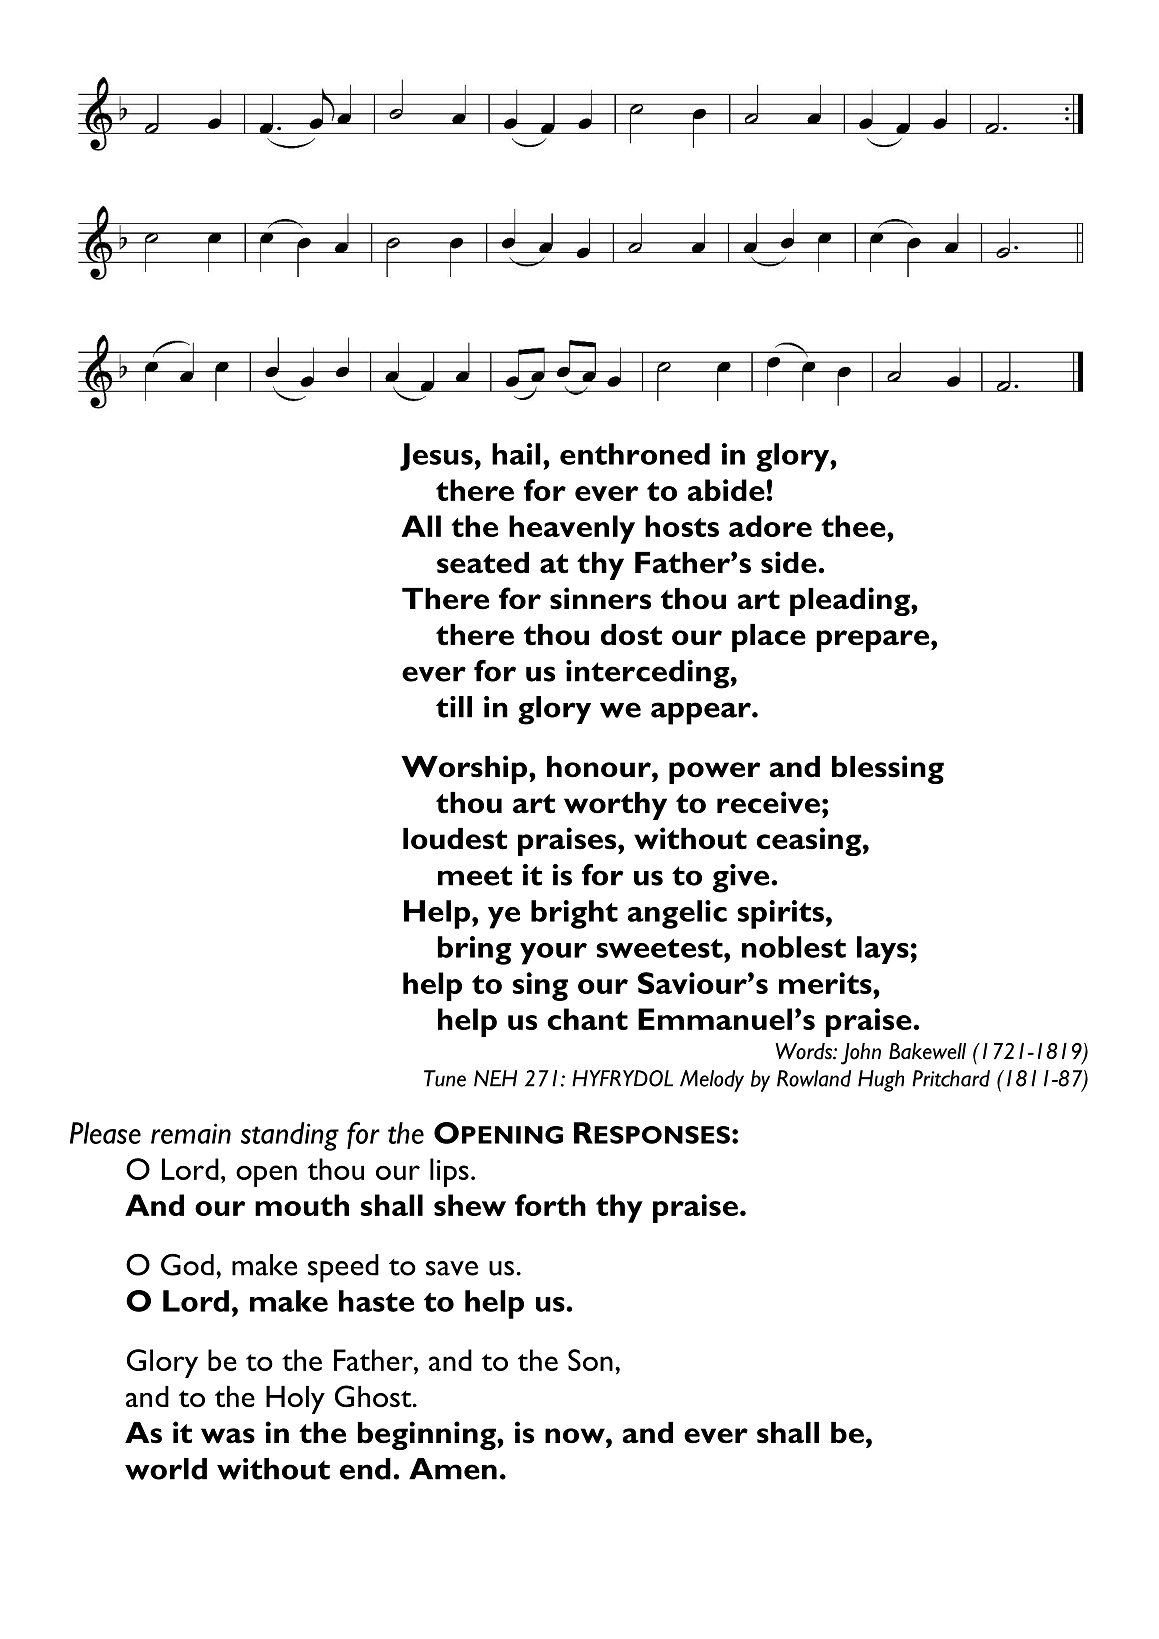  What do you see at coordinates (453, 1469) in the screenshot?
I see `Amen` at bounding box center [453, 1469].
